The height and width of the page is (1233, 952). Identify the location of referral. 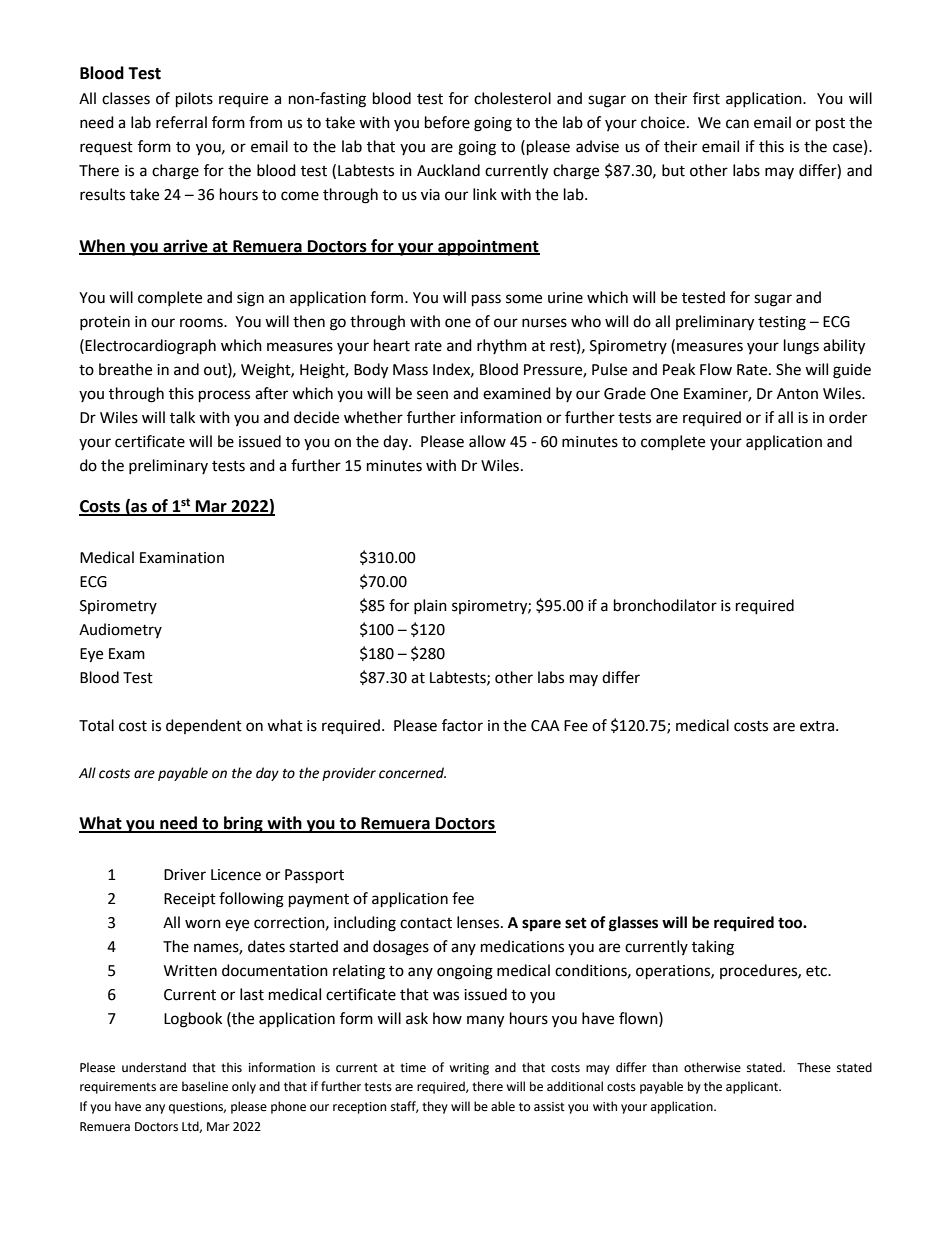
(181, 122).
